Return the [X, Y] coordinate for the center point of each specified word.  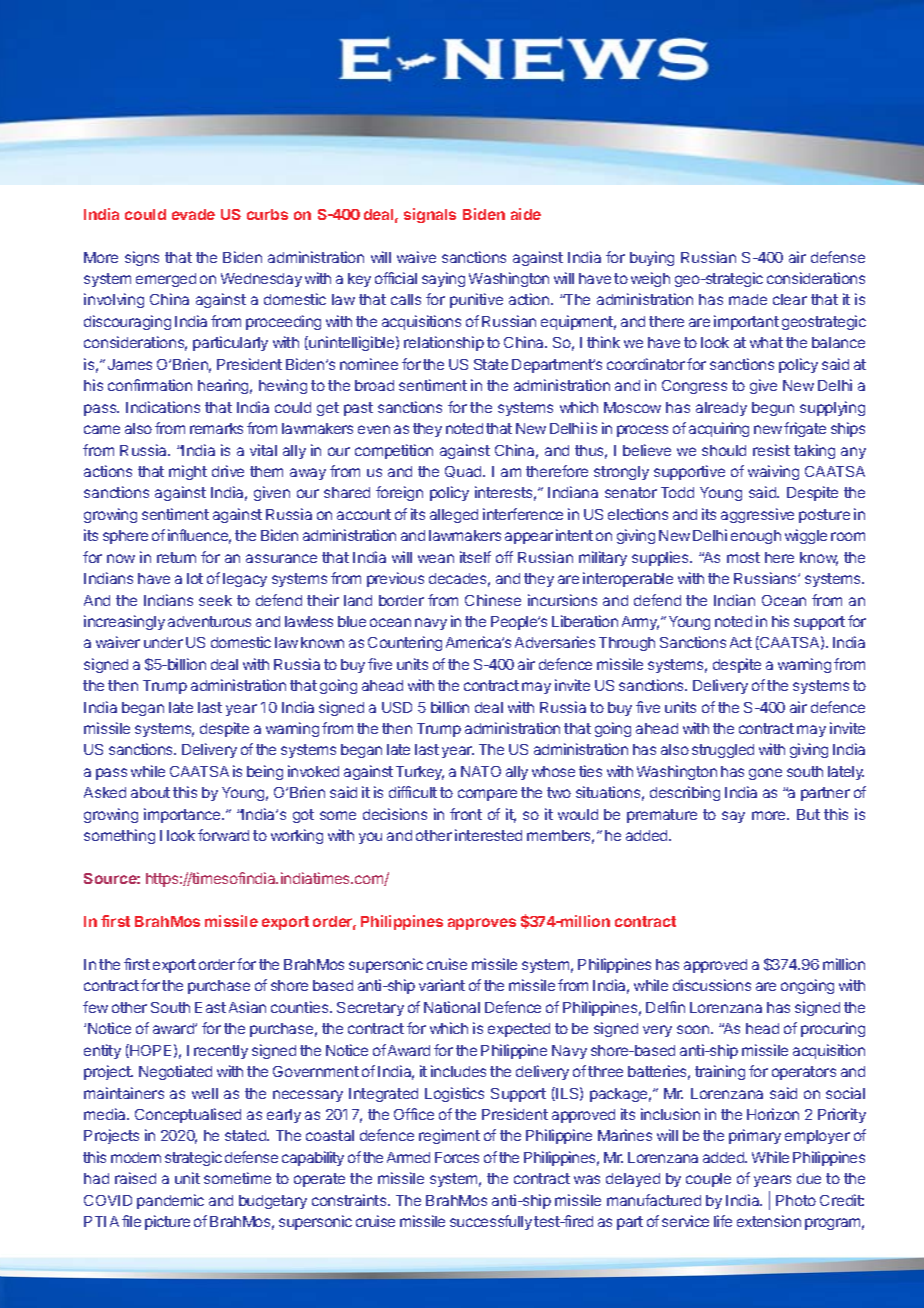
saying [443, 279]
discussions [712, 985]
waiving [773, 472]
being [265, 772]
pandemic [170, 1201]
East [210, 1007]
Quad [464, 472]
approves [482, 924]
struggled [723, 751]
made [748, 299]
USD [397, 707]
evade [193, 214]
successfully [491, 1222]
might [188, 472]
